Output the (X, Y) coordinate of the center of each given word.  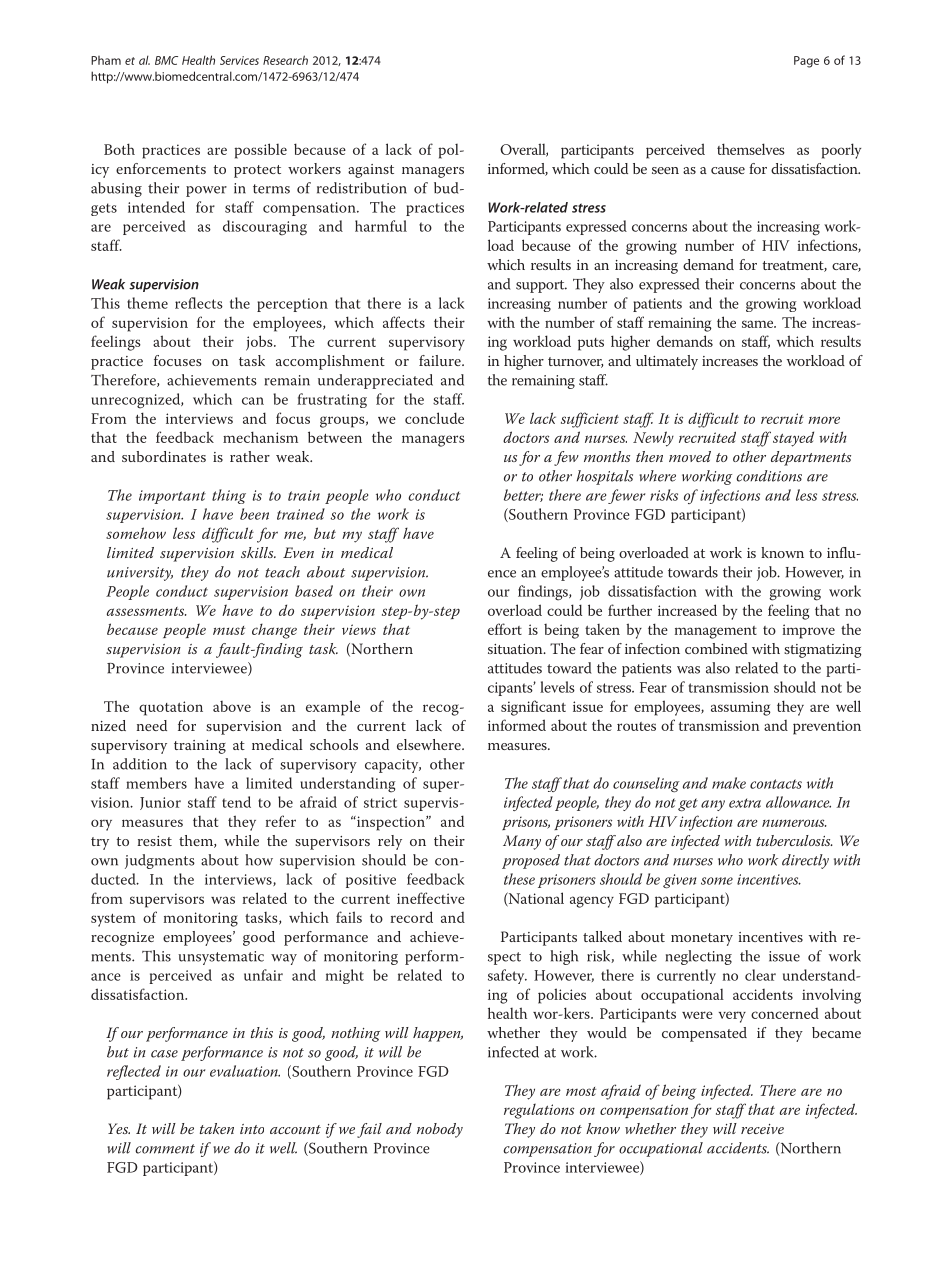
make (729, 783)
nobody (440, 1130)
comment (165, 1149)
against (371, 171)
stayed (793, 439)
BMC (166, 60)
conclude (434, 418)
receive (762, 1129)
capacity (393, 766)
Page (806, 62)
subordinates (164, 456)
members (156, 783)
